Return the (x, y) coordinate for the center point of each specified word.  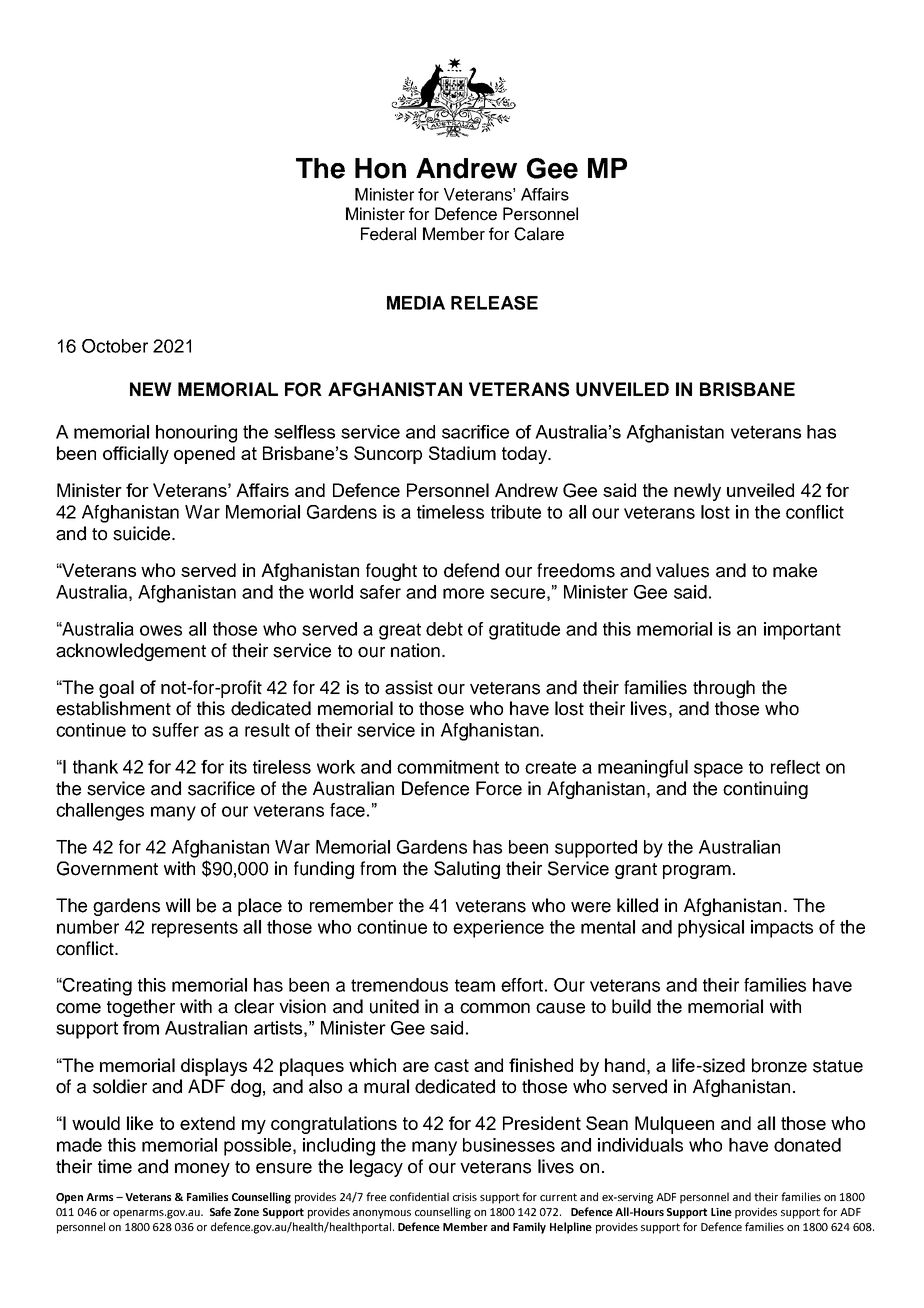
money (202, 1170)
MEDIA (416, 303)
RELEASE (494, 303)
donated (807, 1145)
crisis (465, 1197)
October (115, 346)
